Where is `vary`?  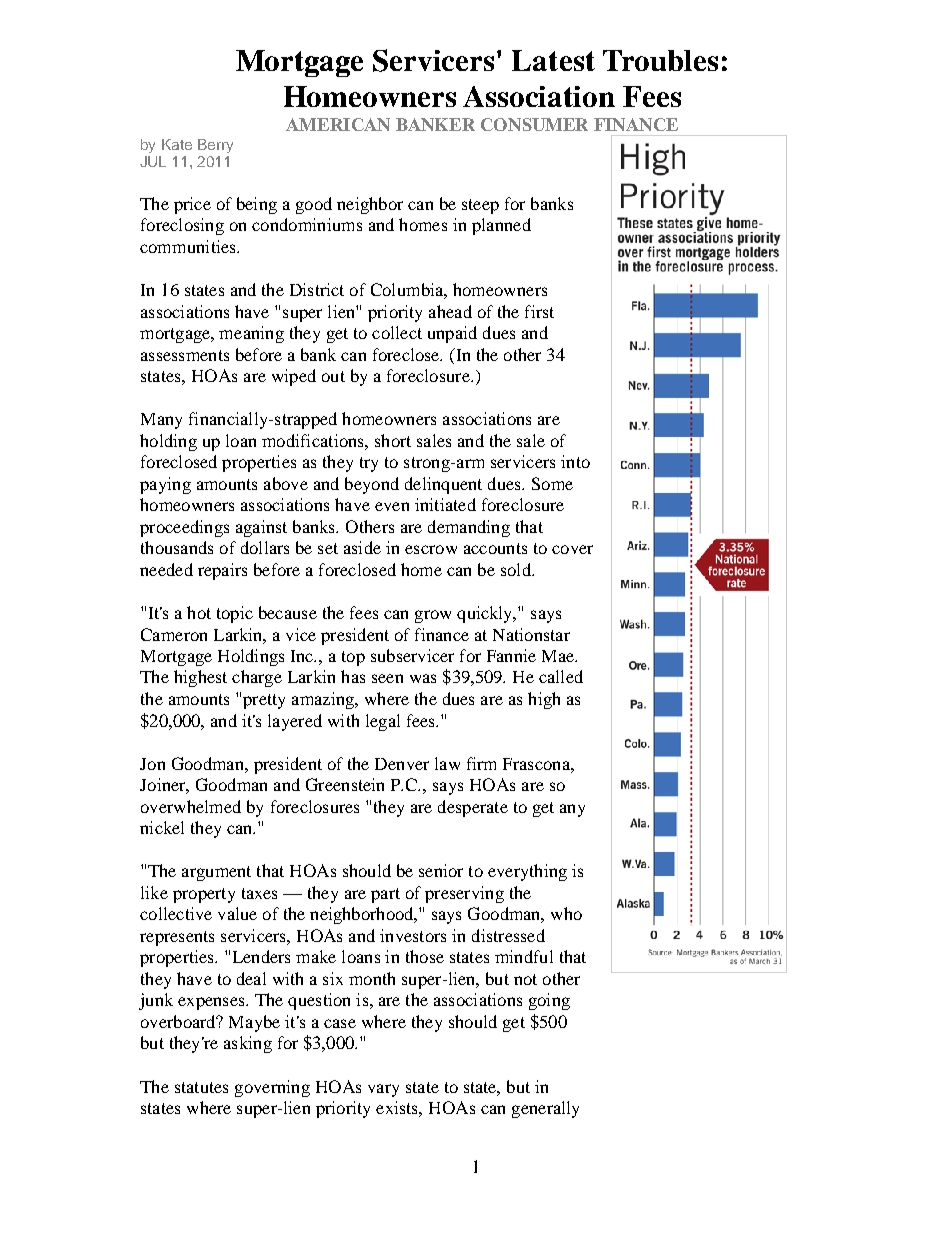 vary is located at coordinates (383, 1090).
